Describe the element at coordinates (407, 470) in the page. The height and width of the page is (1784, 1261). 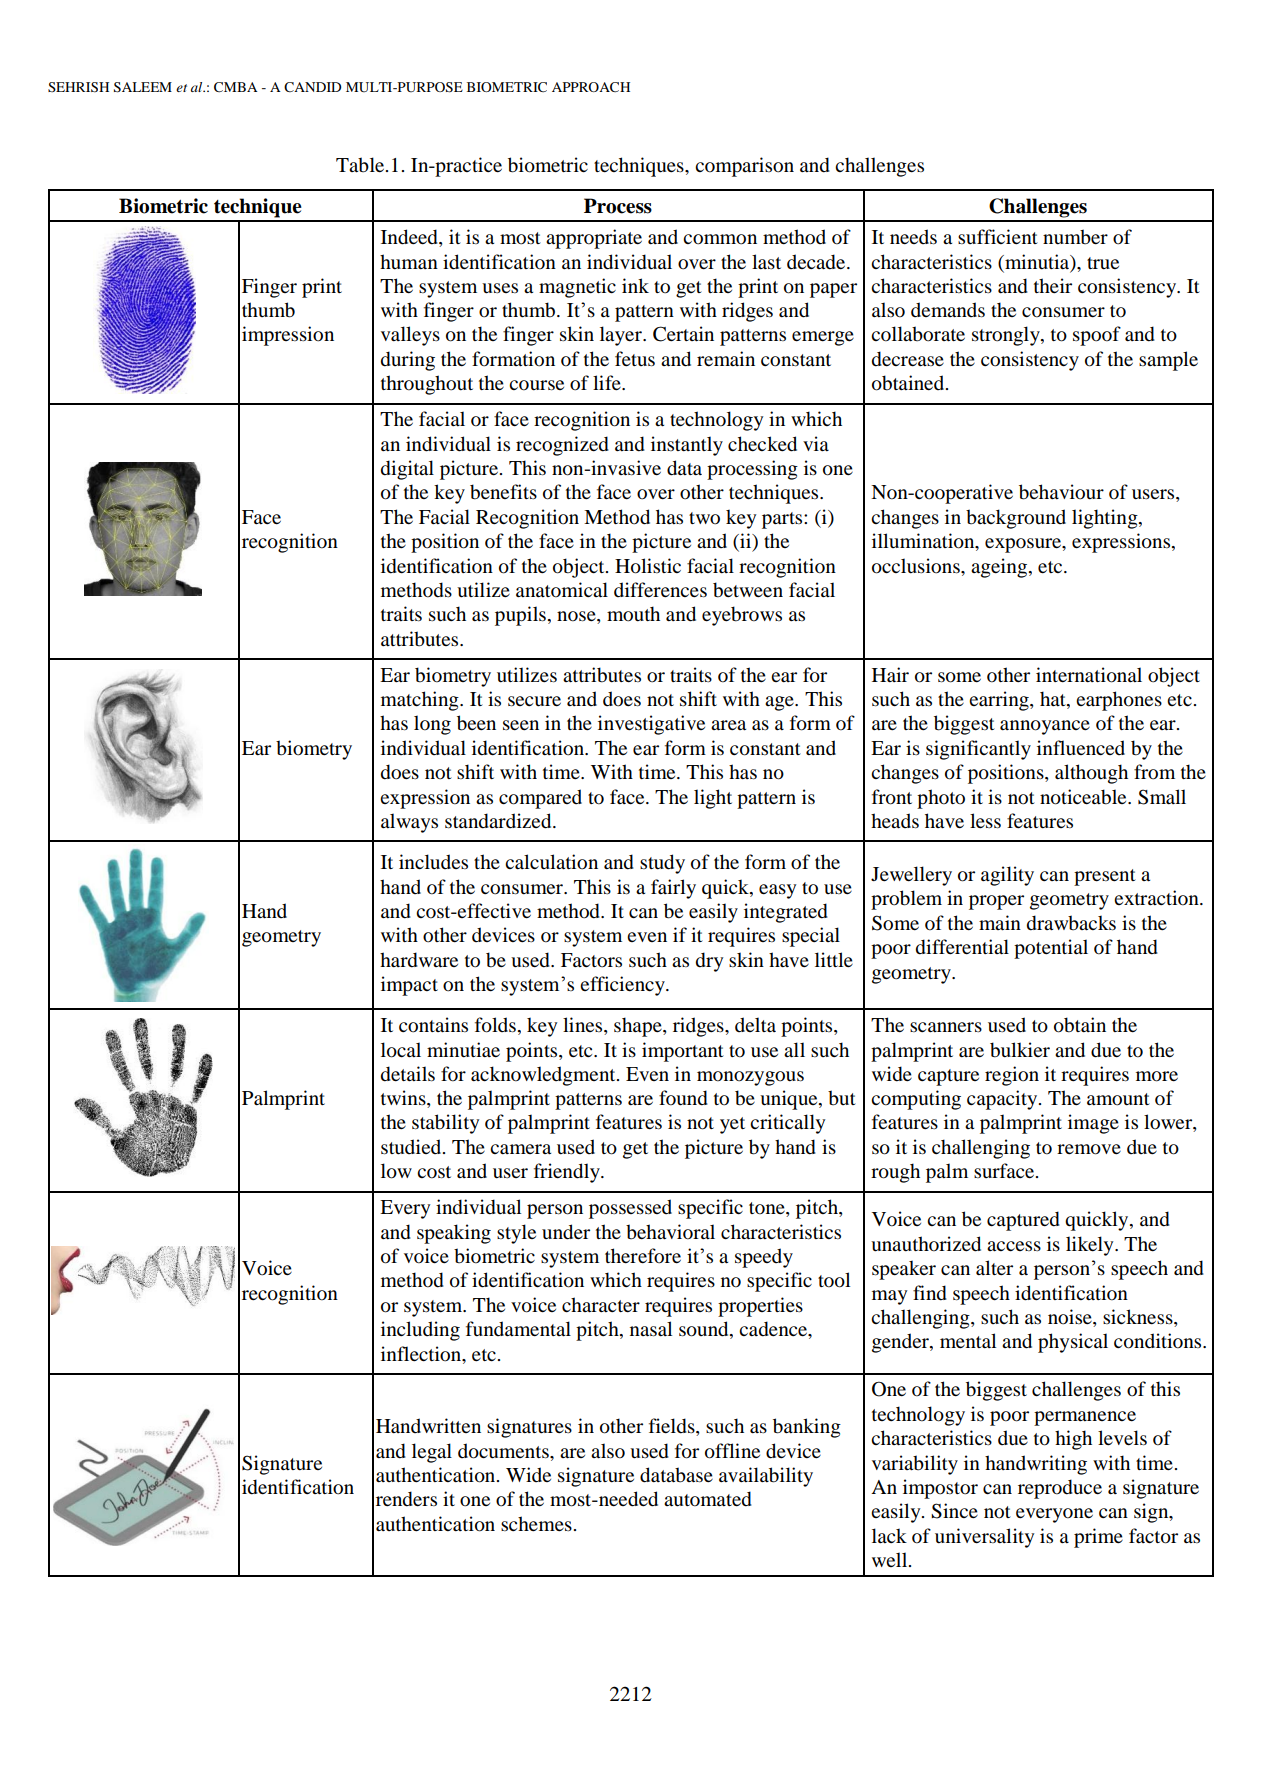
I see `digital` at that location.
